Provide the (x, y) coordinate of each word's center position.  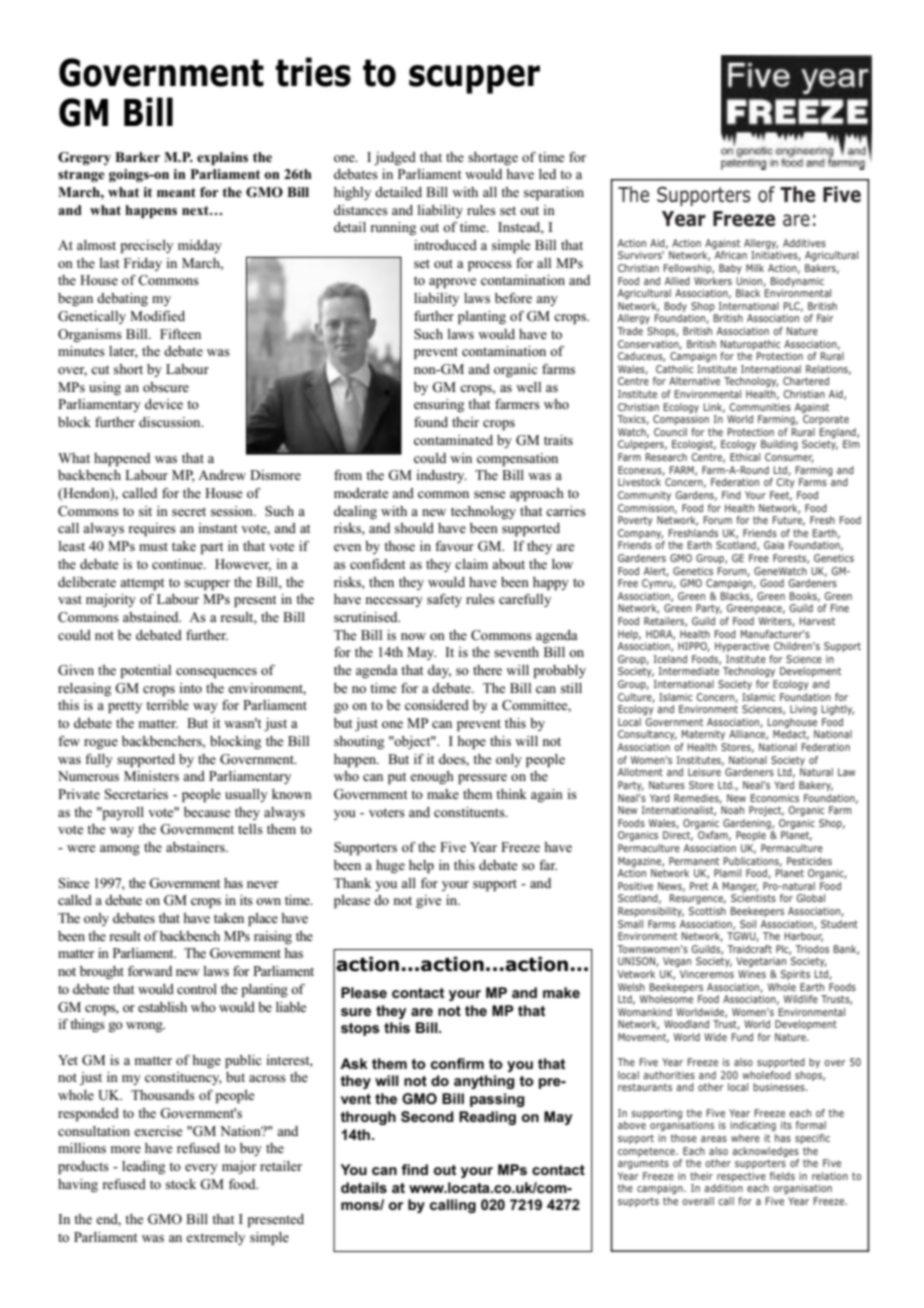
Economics (774, 798)
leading (143, 1167)
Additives (804, 243)
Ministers (151, 776)
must (153, 546)
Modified (157, 316)
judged (395, 158)
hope (471, 742)
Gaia (774, 545)
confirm (457, 1063)
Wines (752, 974)
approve (452, 283)
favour (454, 546)
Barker (137, 157)
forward (150, 971)
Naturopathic (750, 345)
